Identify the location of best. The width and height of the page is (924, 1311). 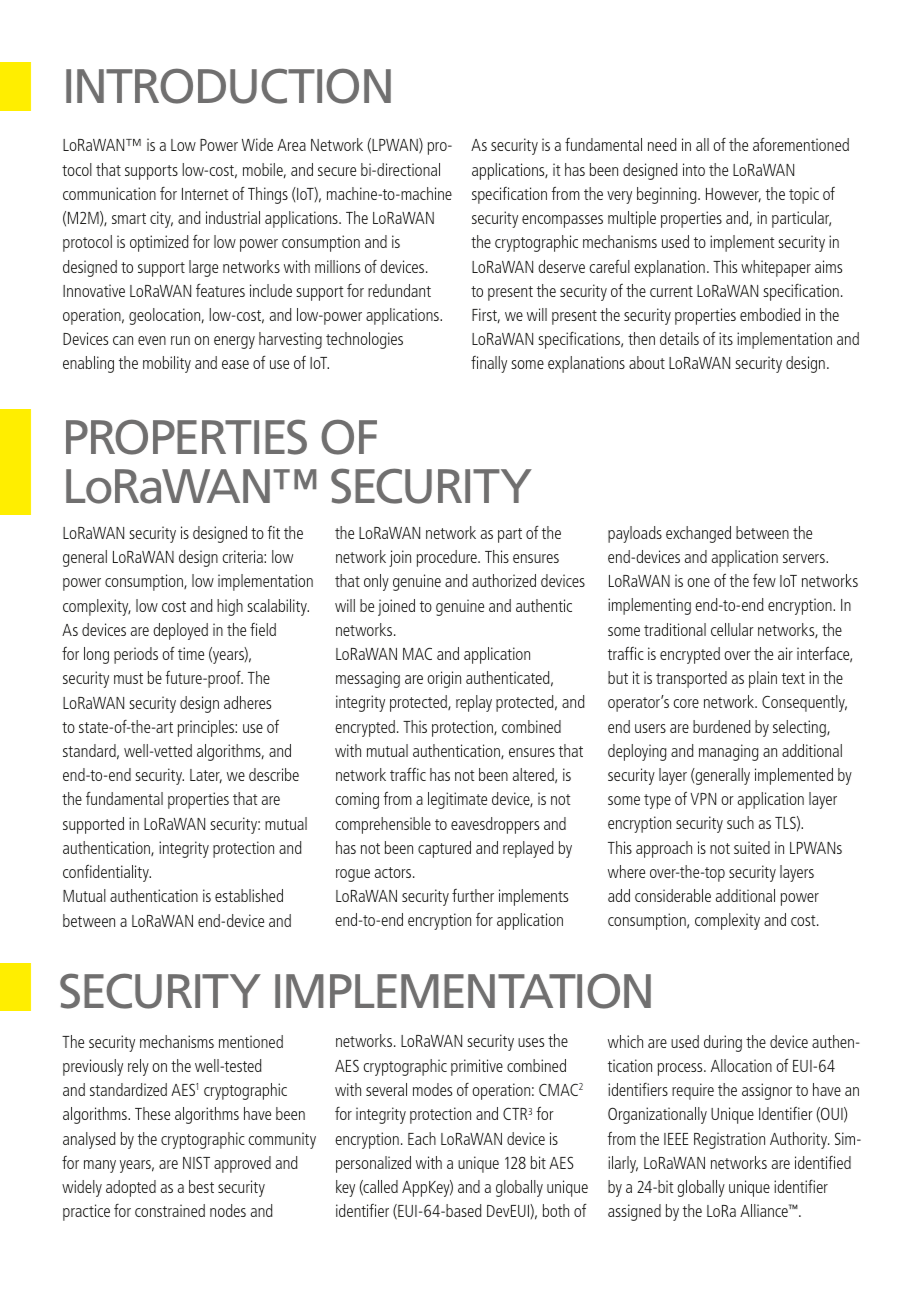
(201, 1186).
